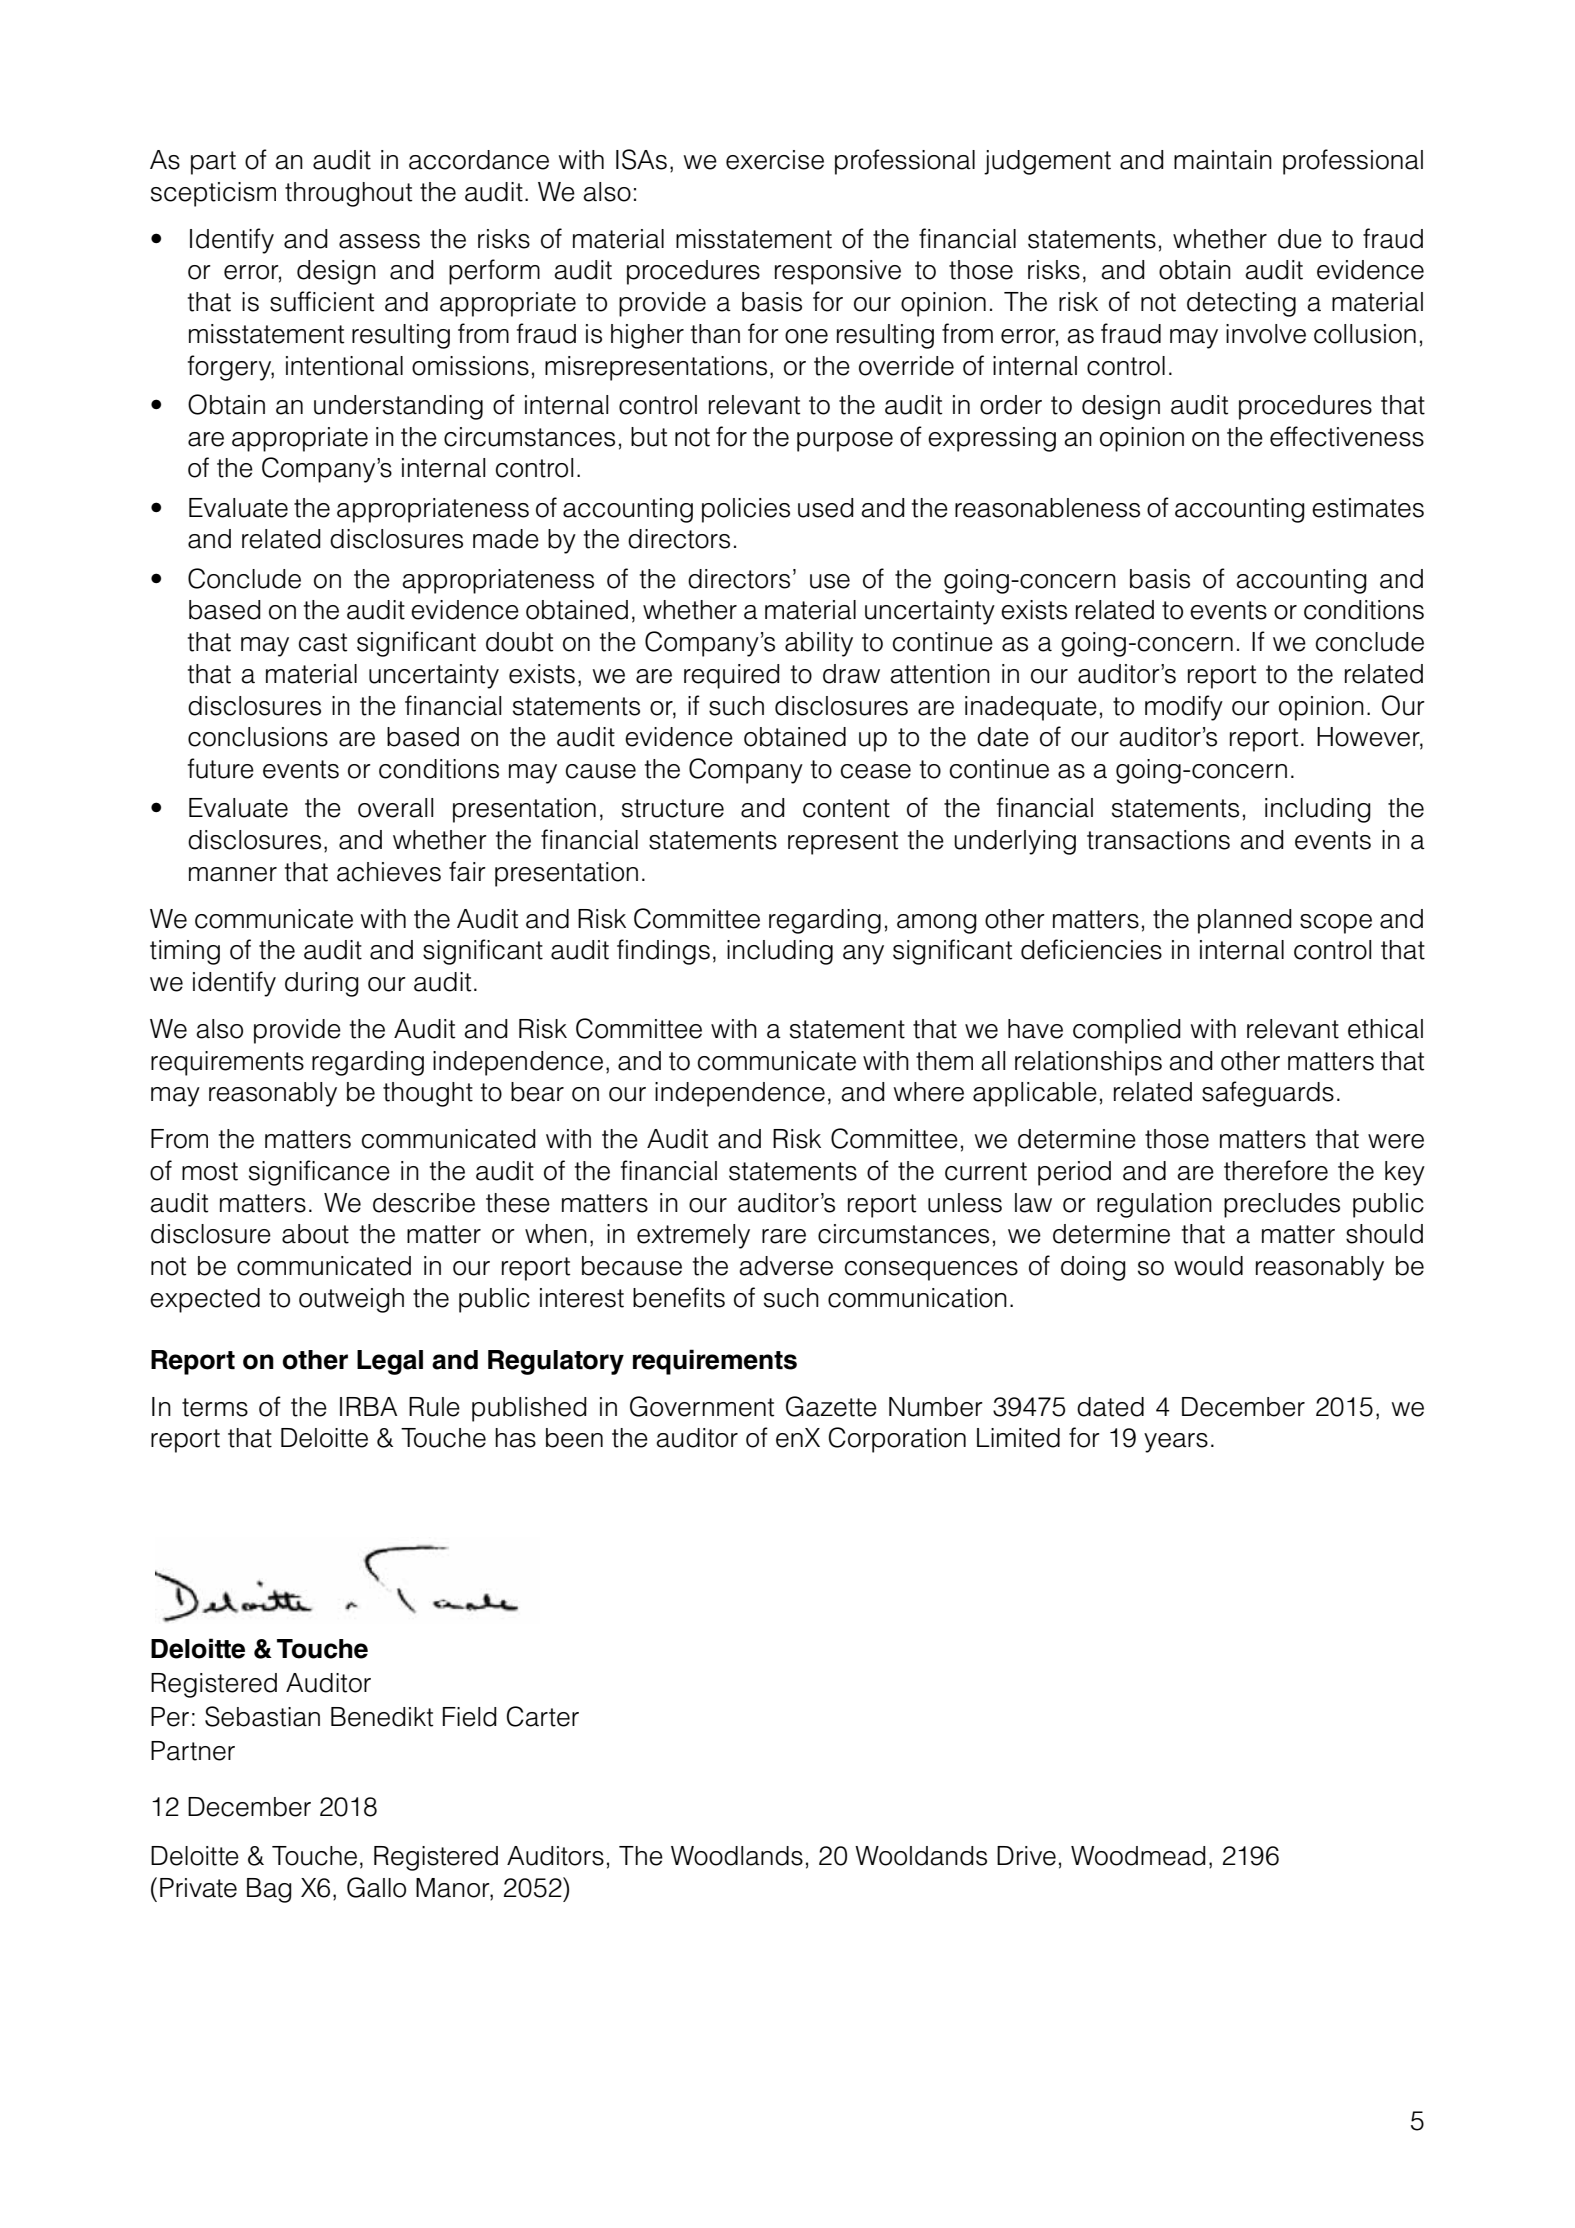 The height and width of the screenshot is (2228, 1575). I want to click on throughout, so click(348, 194).
